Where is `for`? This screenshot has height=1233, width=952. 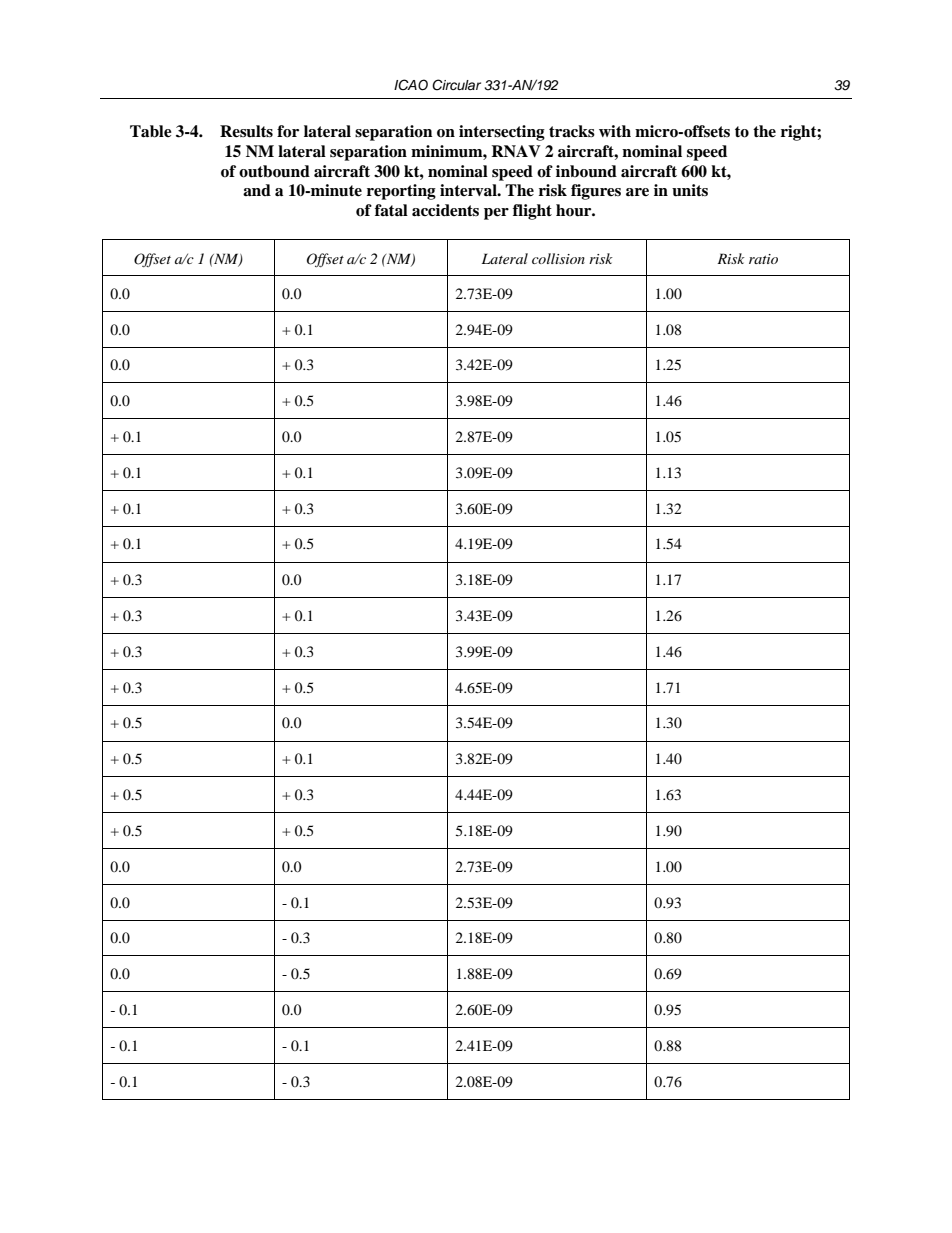
for is located at coordinates (288, 131).
